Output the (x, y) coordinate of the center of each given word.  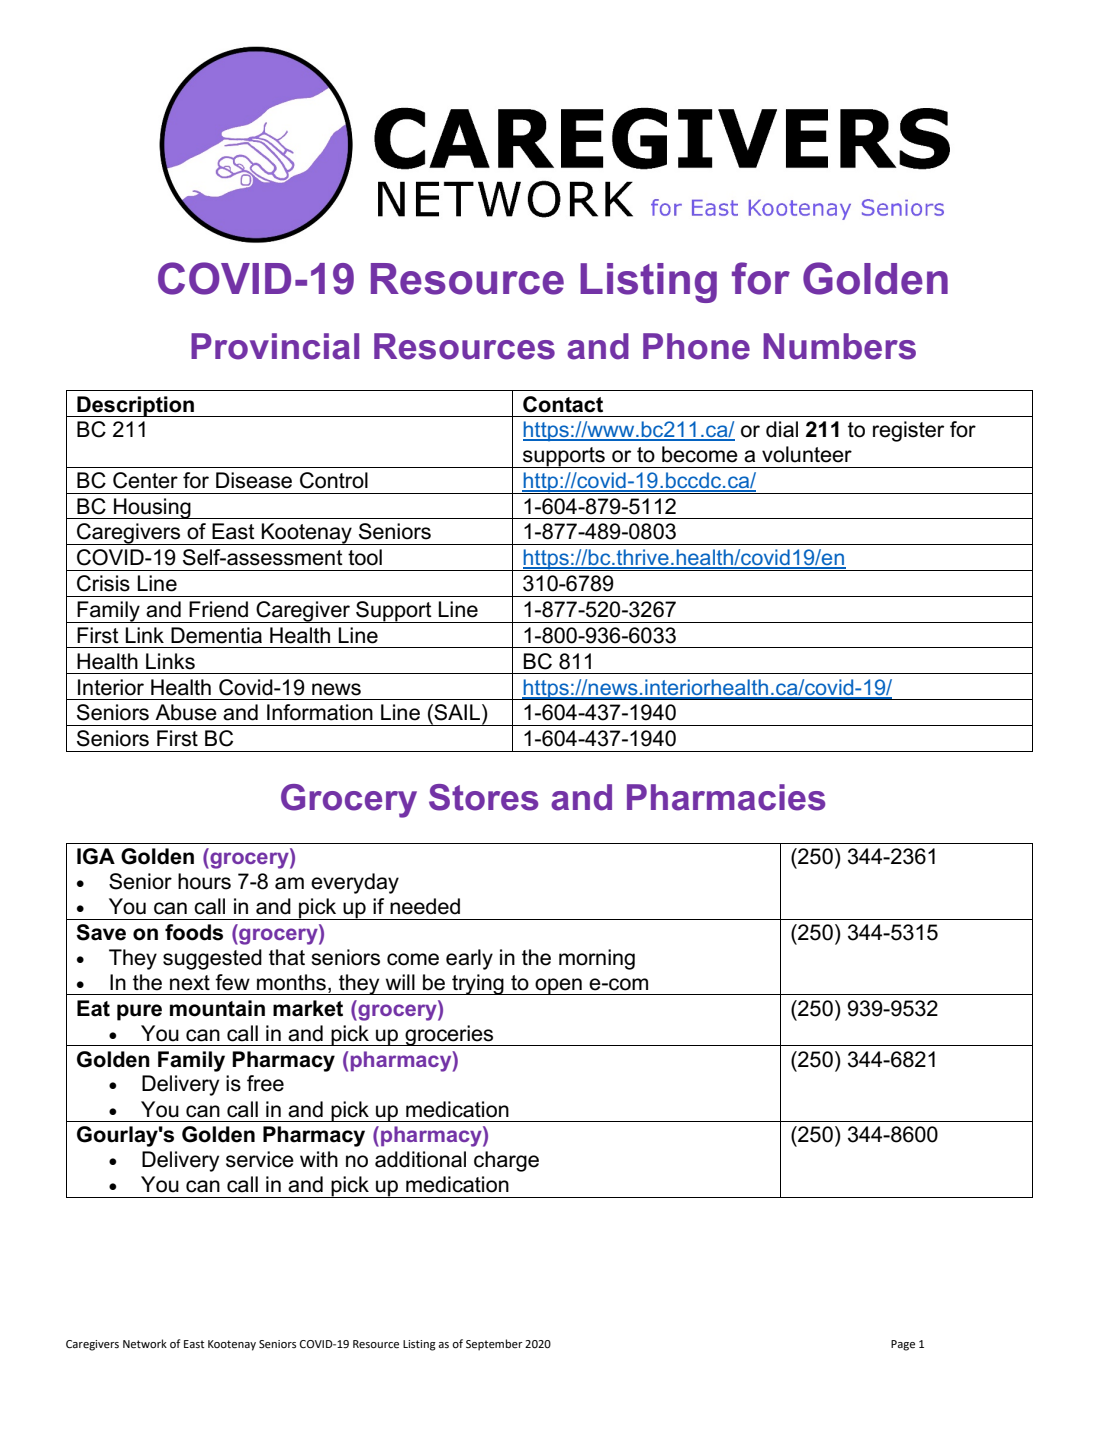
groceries (449, 1035)
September (494, 1345)
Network (145, 1344)
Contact (563, 404)
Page (903, 1345)
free (265, 1083)
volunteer (807, 454)
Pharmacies (726, 797)
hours (204, 881)
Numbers (839, 346)
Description (135, 406)
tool (365, 557)
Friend (218, 609)
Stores (483, 797)
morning (597, 959)
